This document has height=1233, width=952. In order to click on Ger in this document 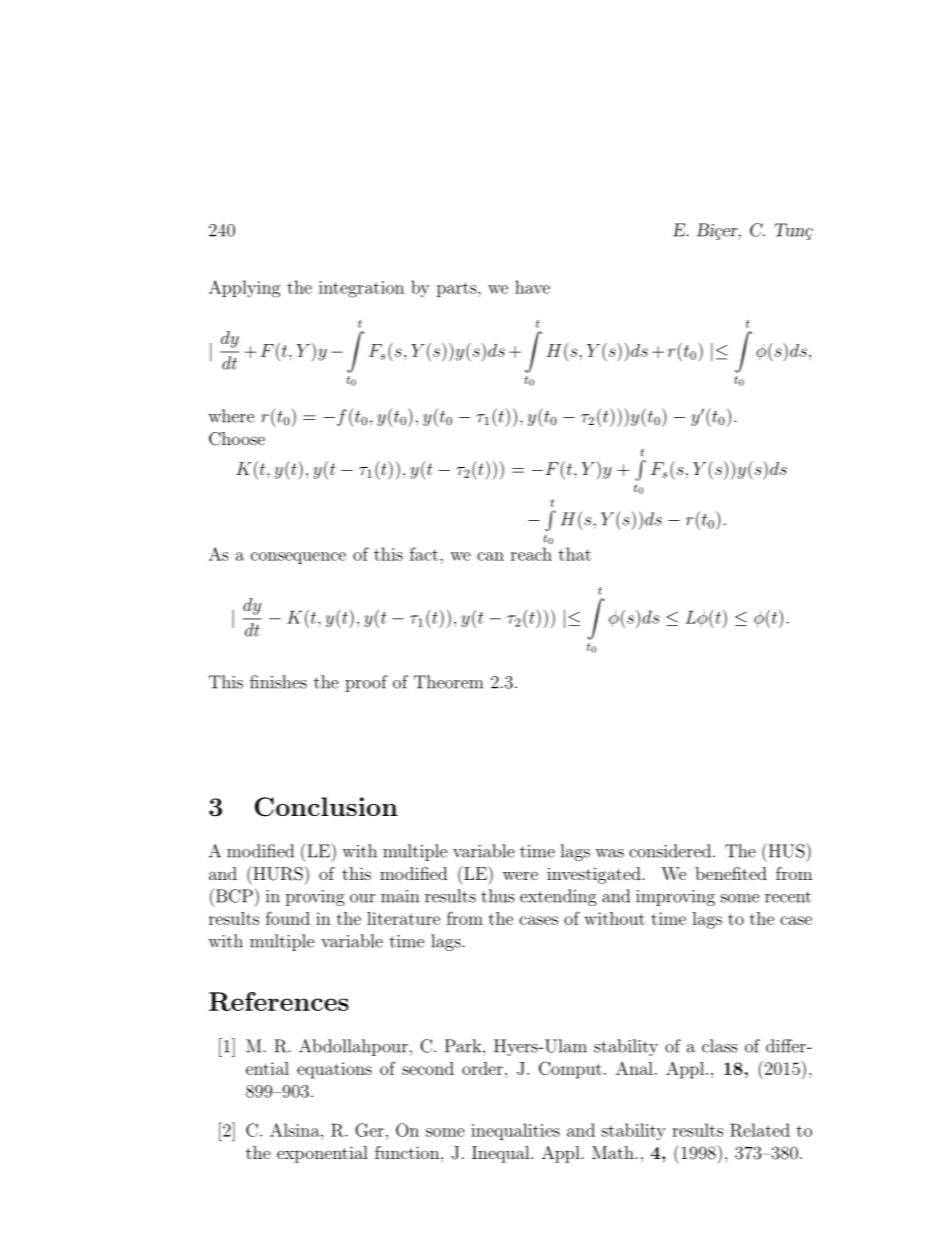, I will do `click(369, 1130)`.
